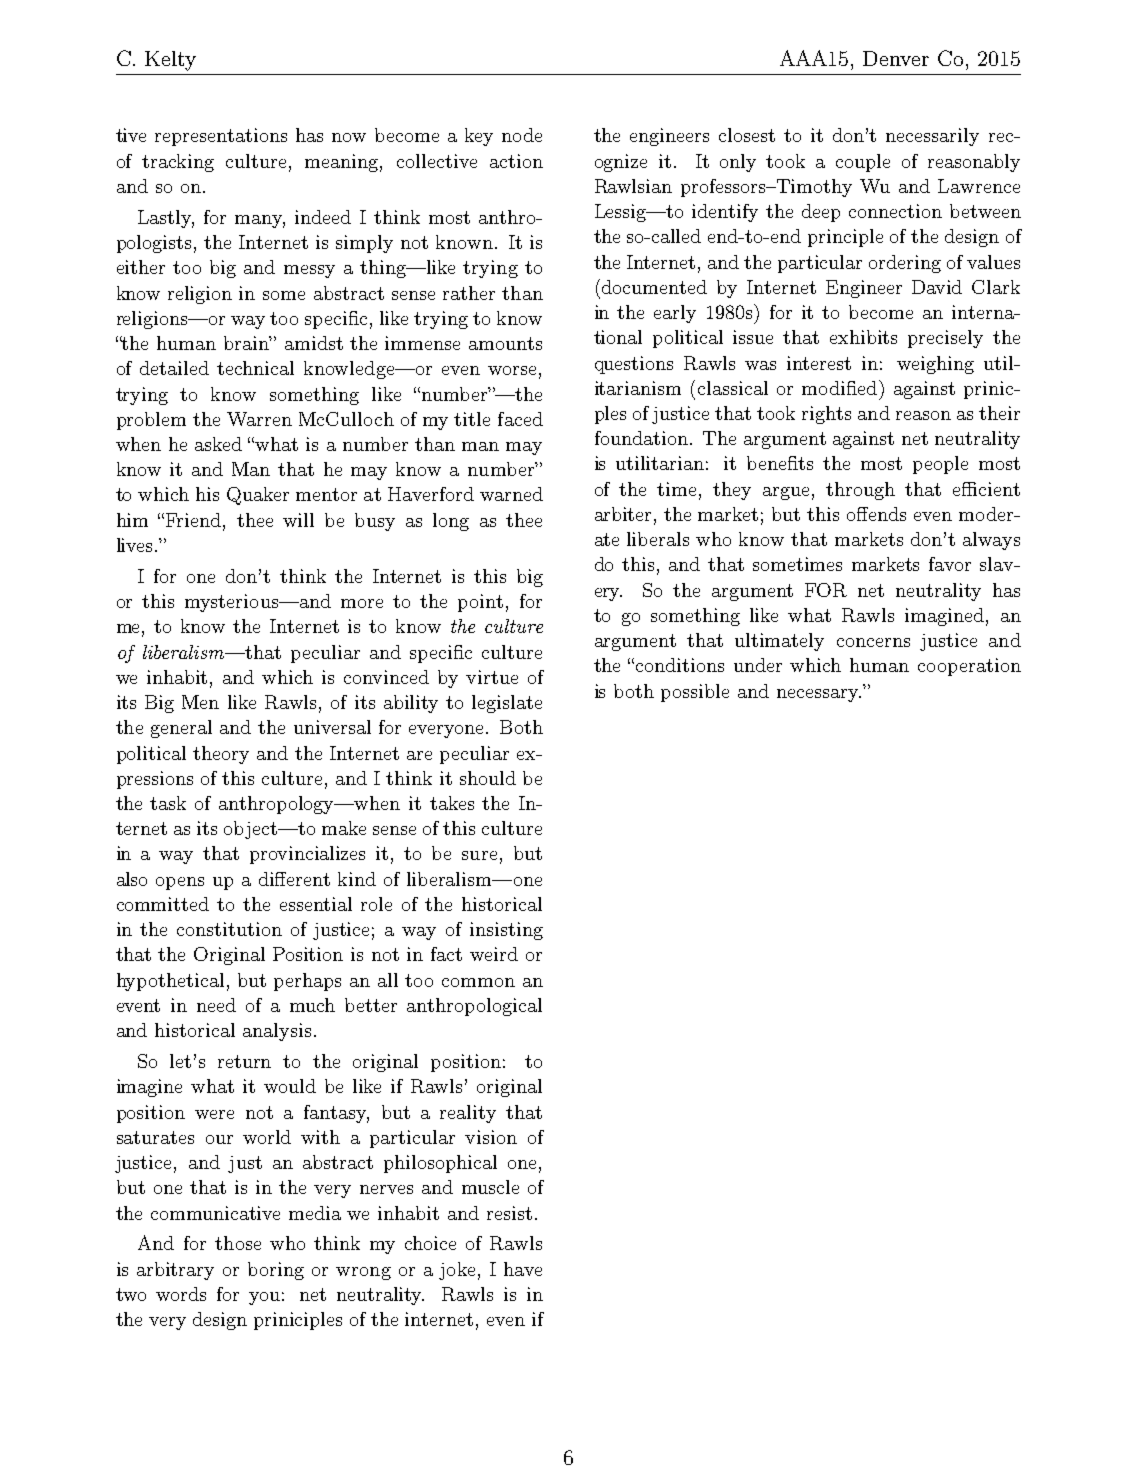 The width and height of the image is (1140, 1475). I want to click on arbiter, so click(625, 515).
